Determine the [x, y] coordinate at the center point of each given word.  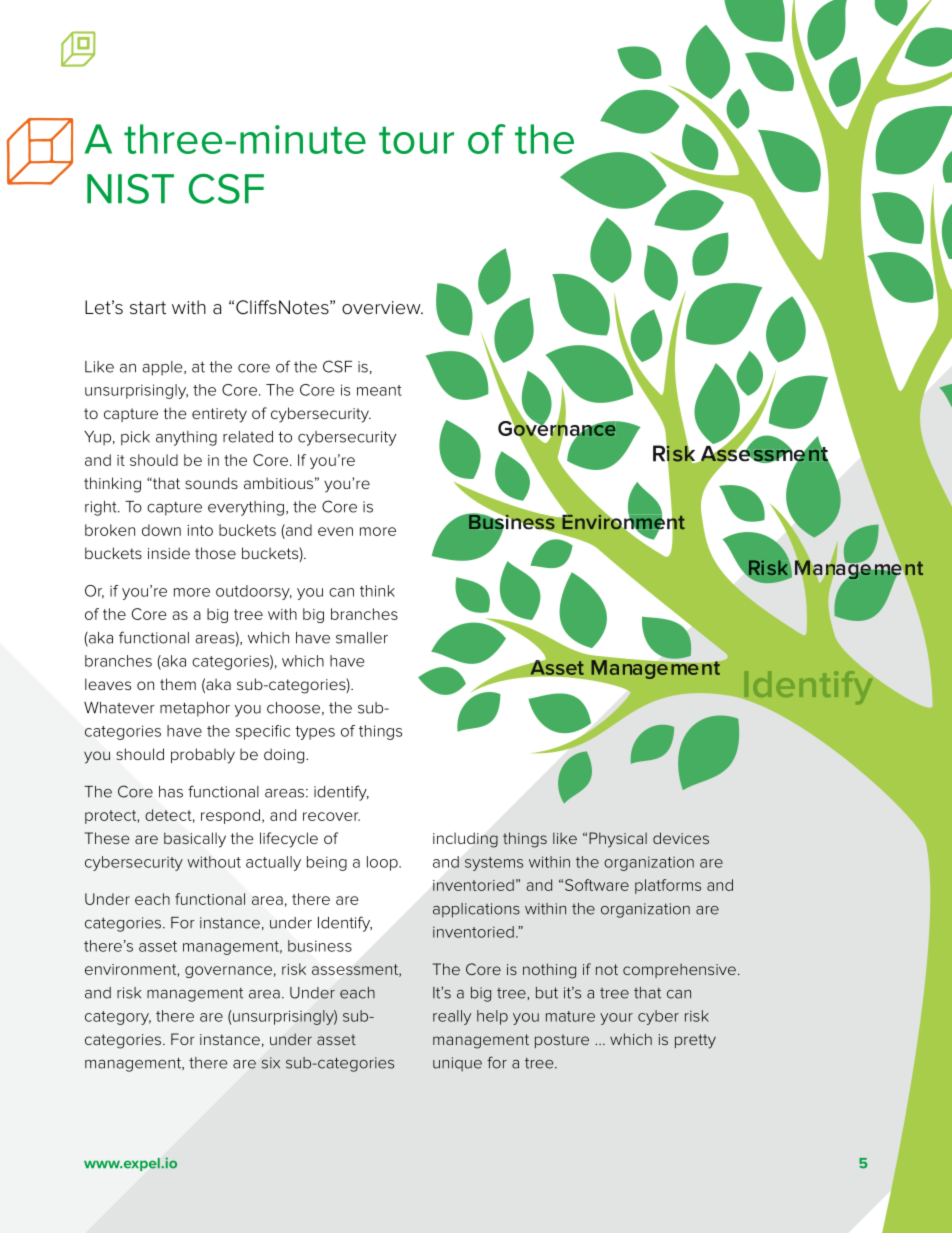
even [335, 531]
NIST [130, 189]
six [271, 1063]
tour [416, 140]
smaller [362, 638]
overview [382, 308]
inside [169, 553]
